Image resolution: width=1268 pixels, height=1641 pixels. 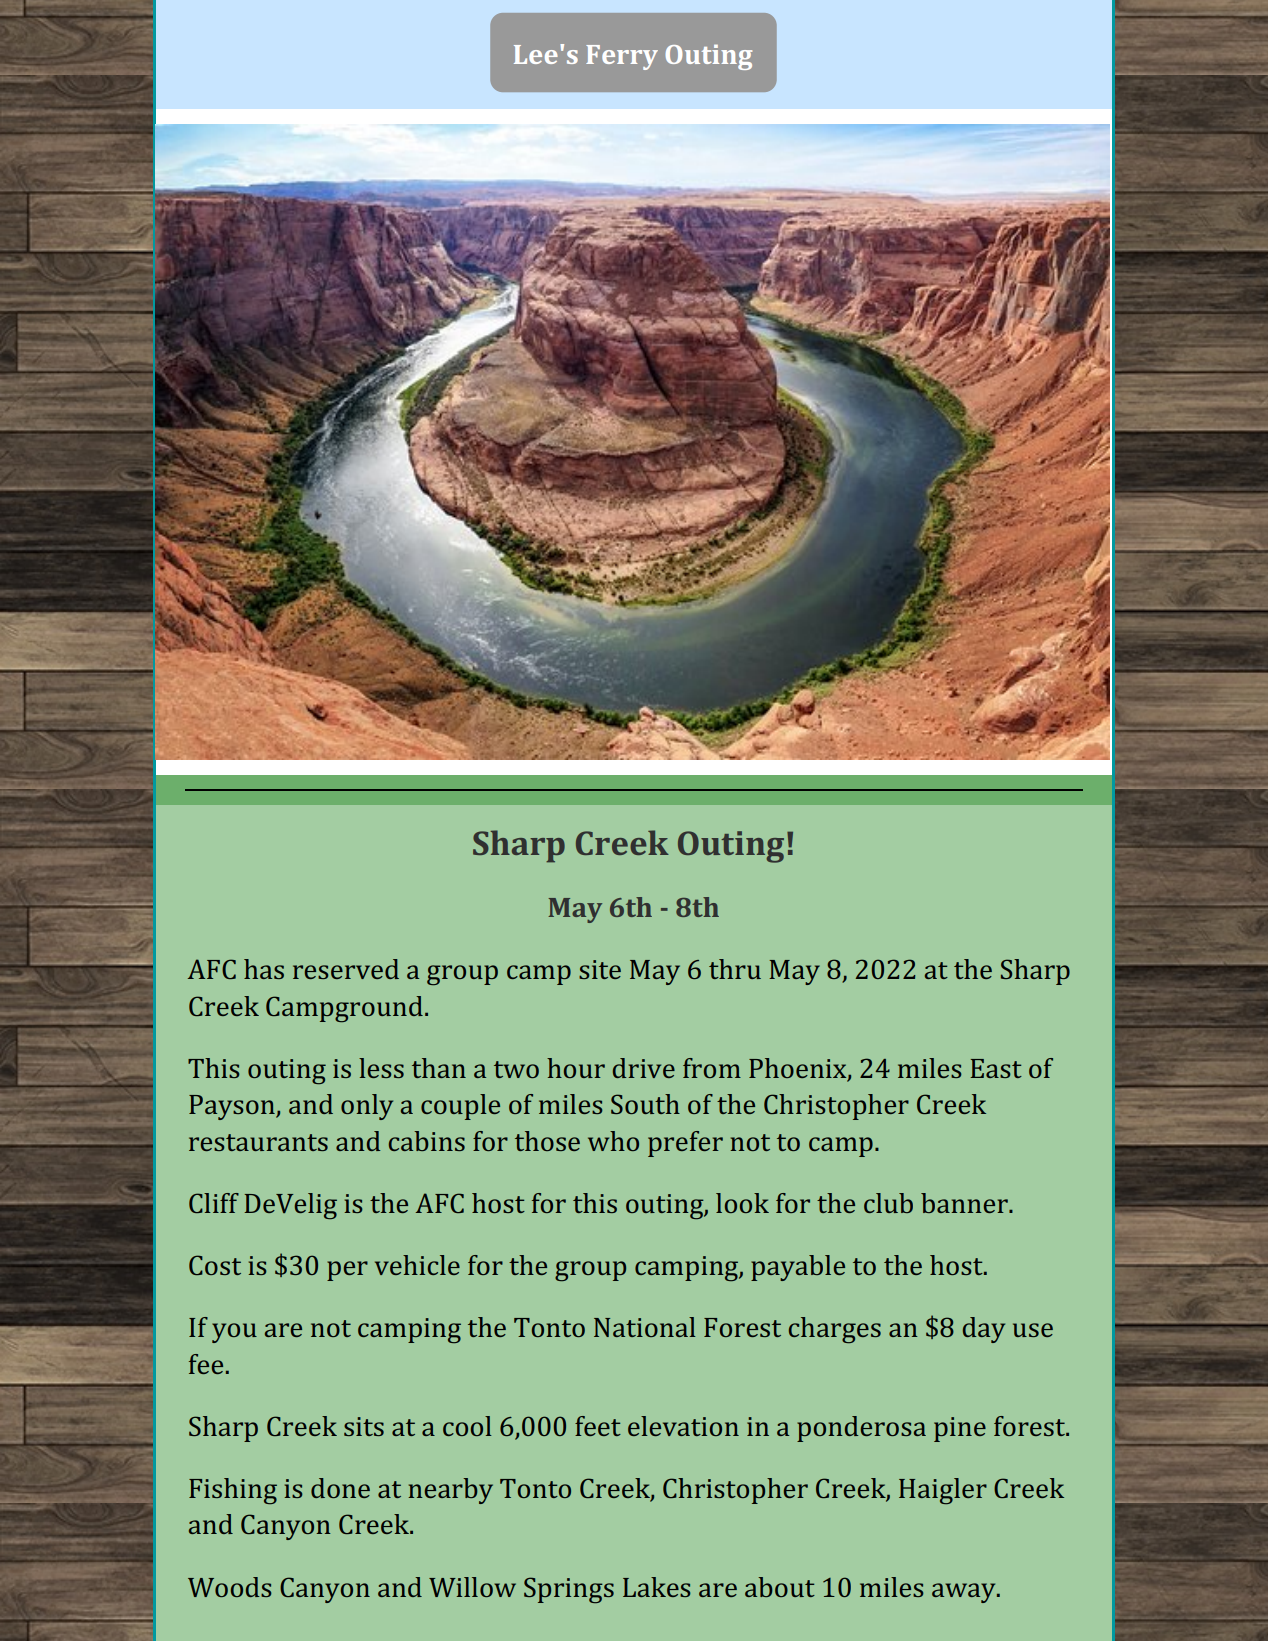 What do you see at coordinates (340, 1488) in the page?
I see `done` at bounding box center [340, 1488].
